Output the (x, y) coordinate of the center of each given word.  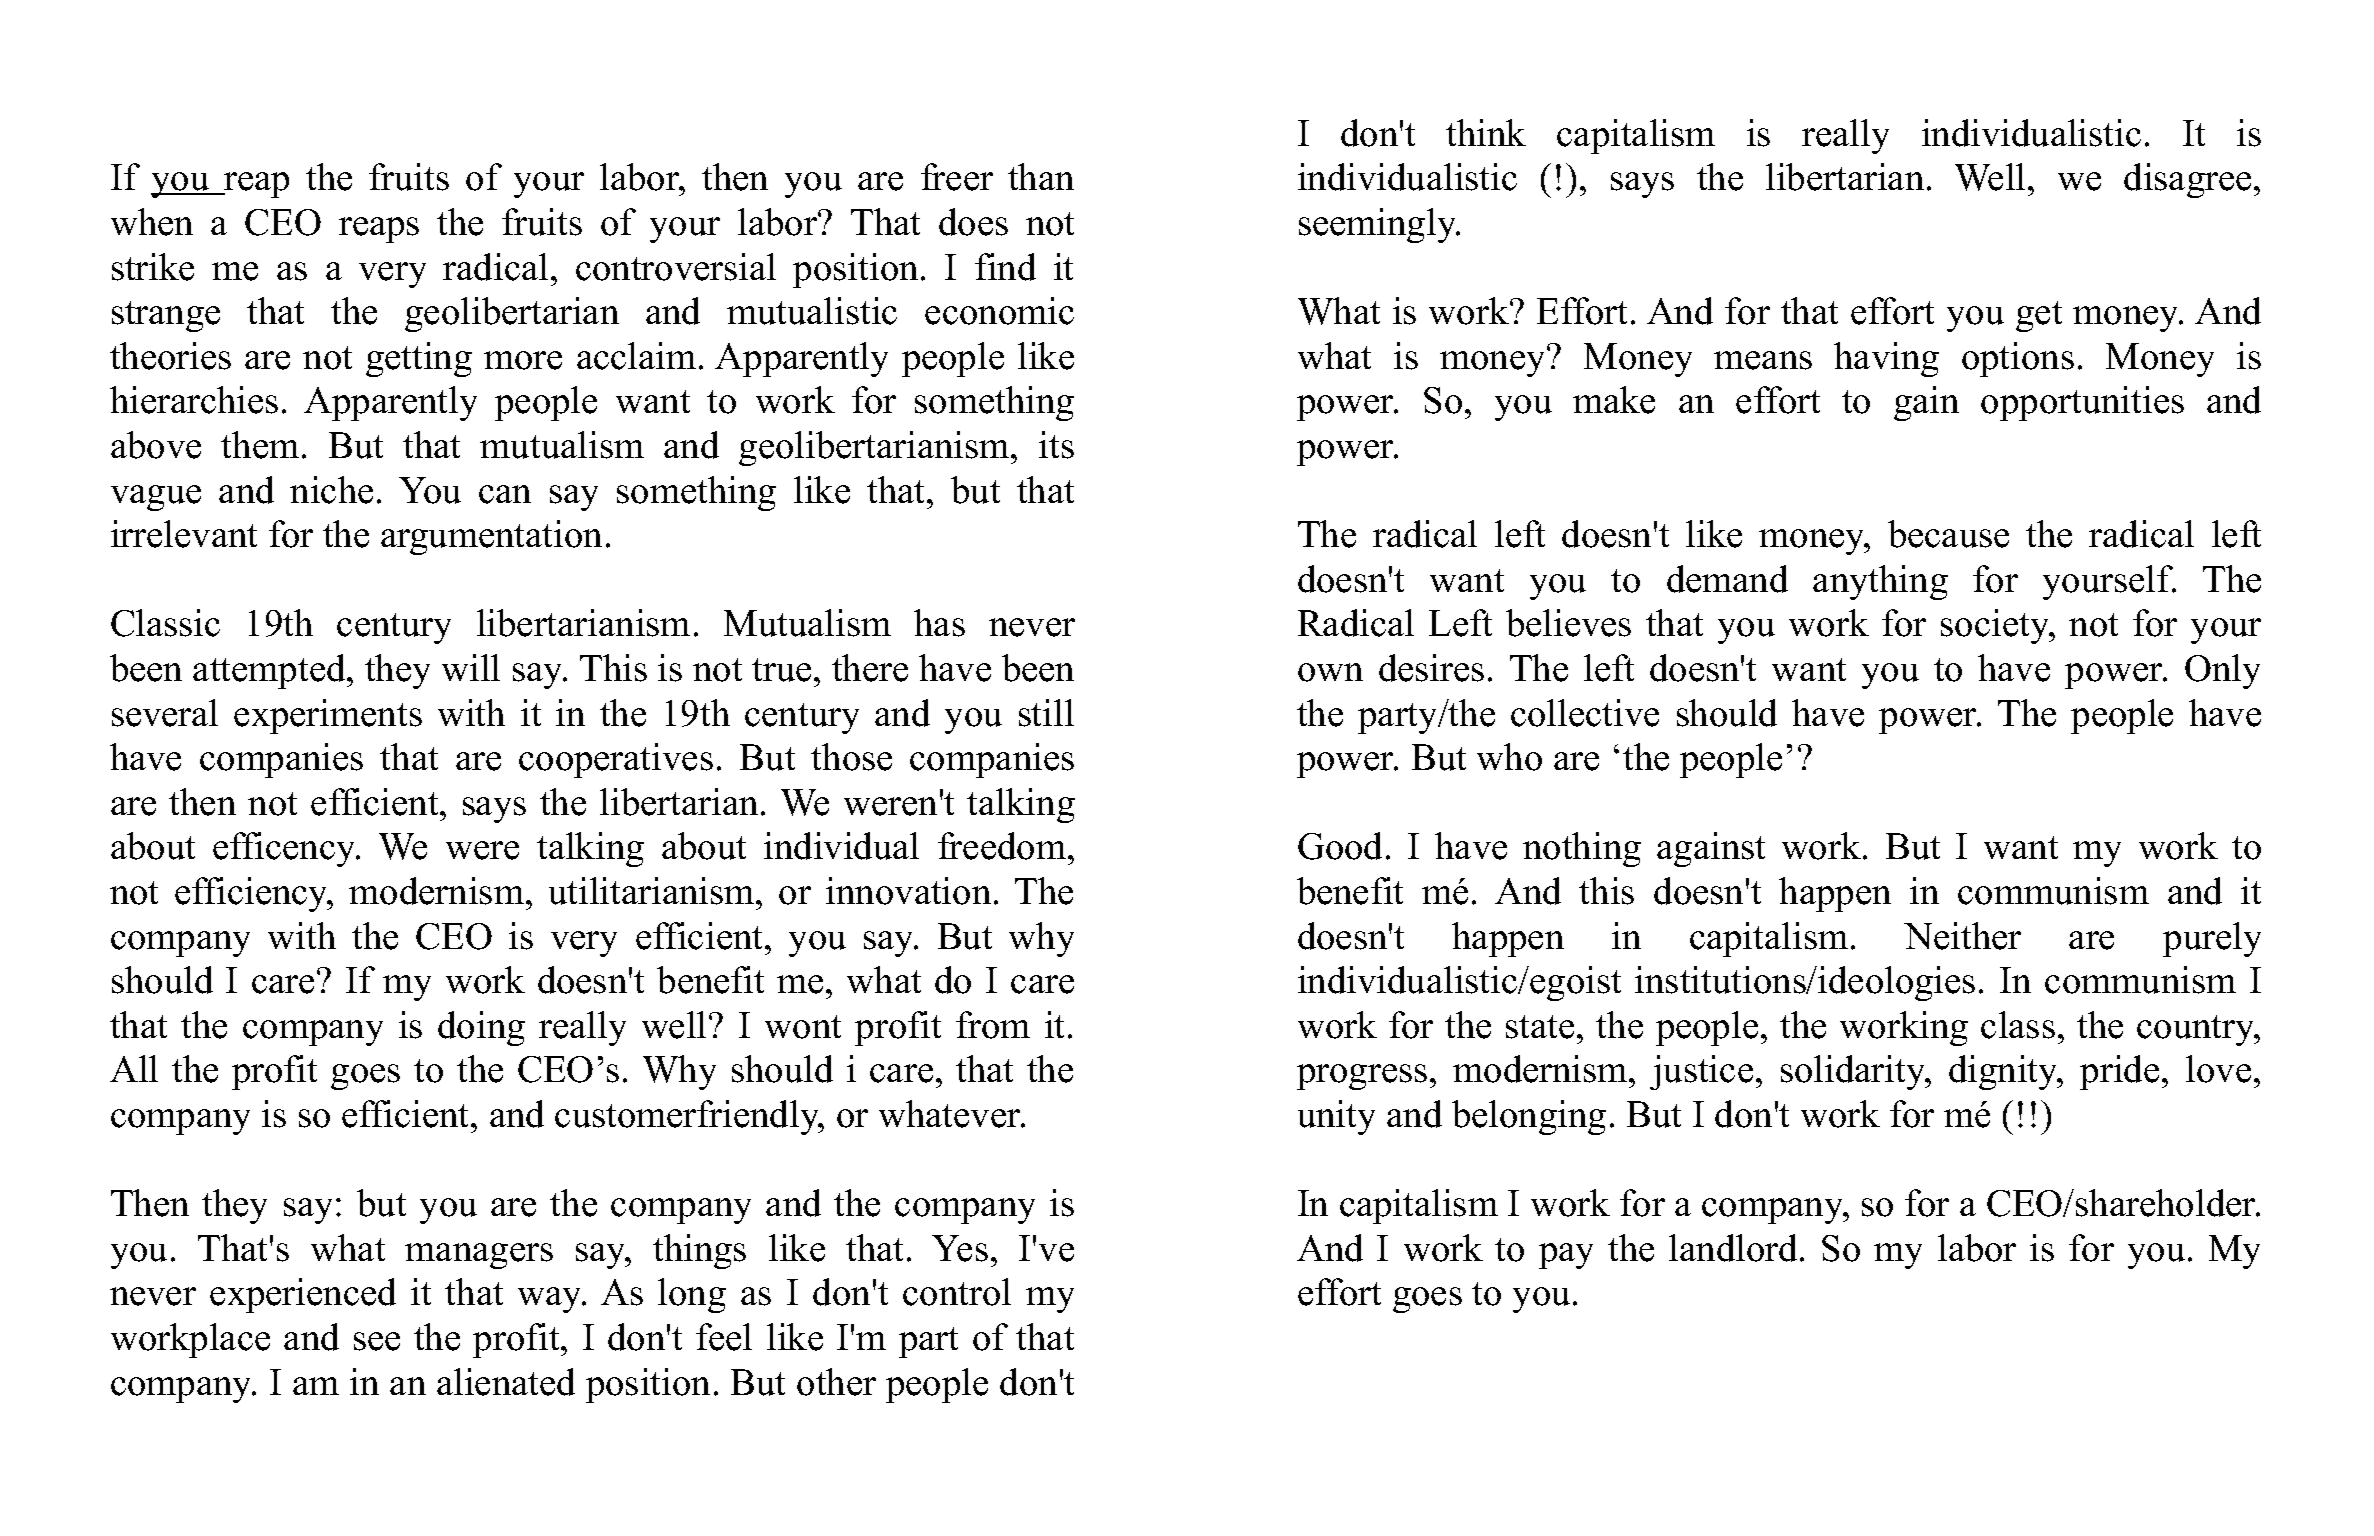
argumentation (491, 537)
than (1041, 176)
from (993, 1025)
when (152, 222)
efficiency (253, 894)
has (939, 623)
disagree (2187, 180)
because (1948, 534)
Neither (1962, 936)
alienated (506, 1382)
